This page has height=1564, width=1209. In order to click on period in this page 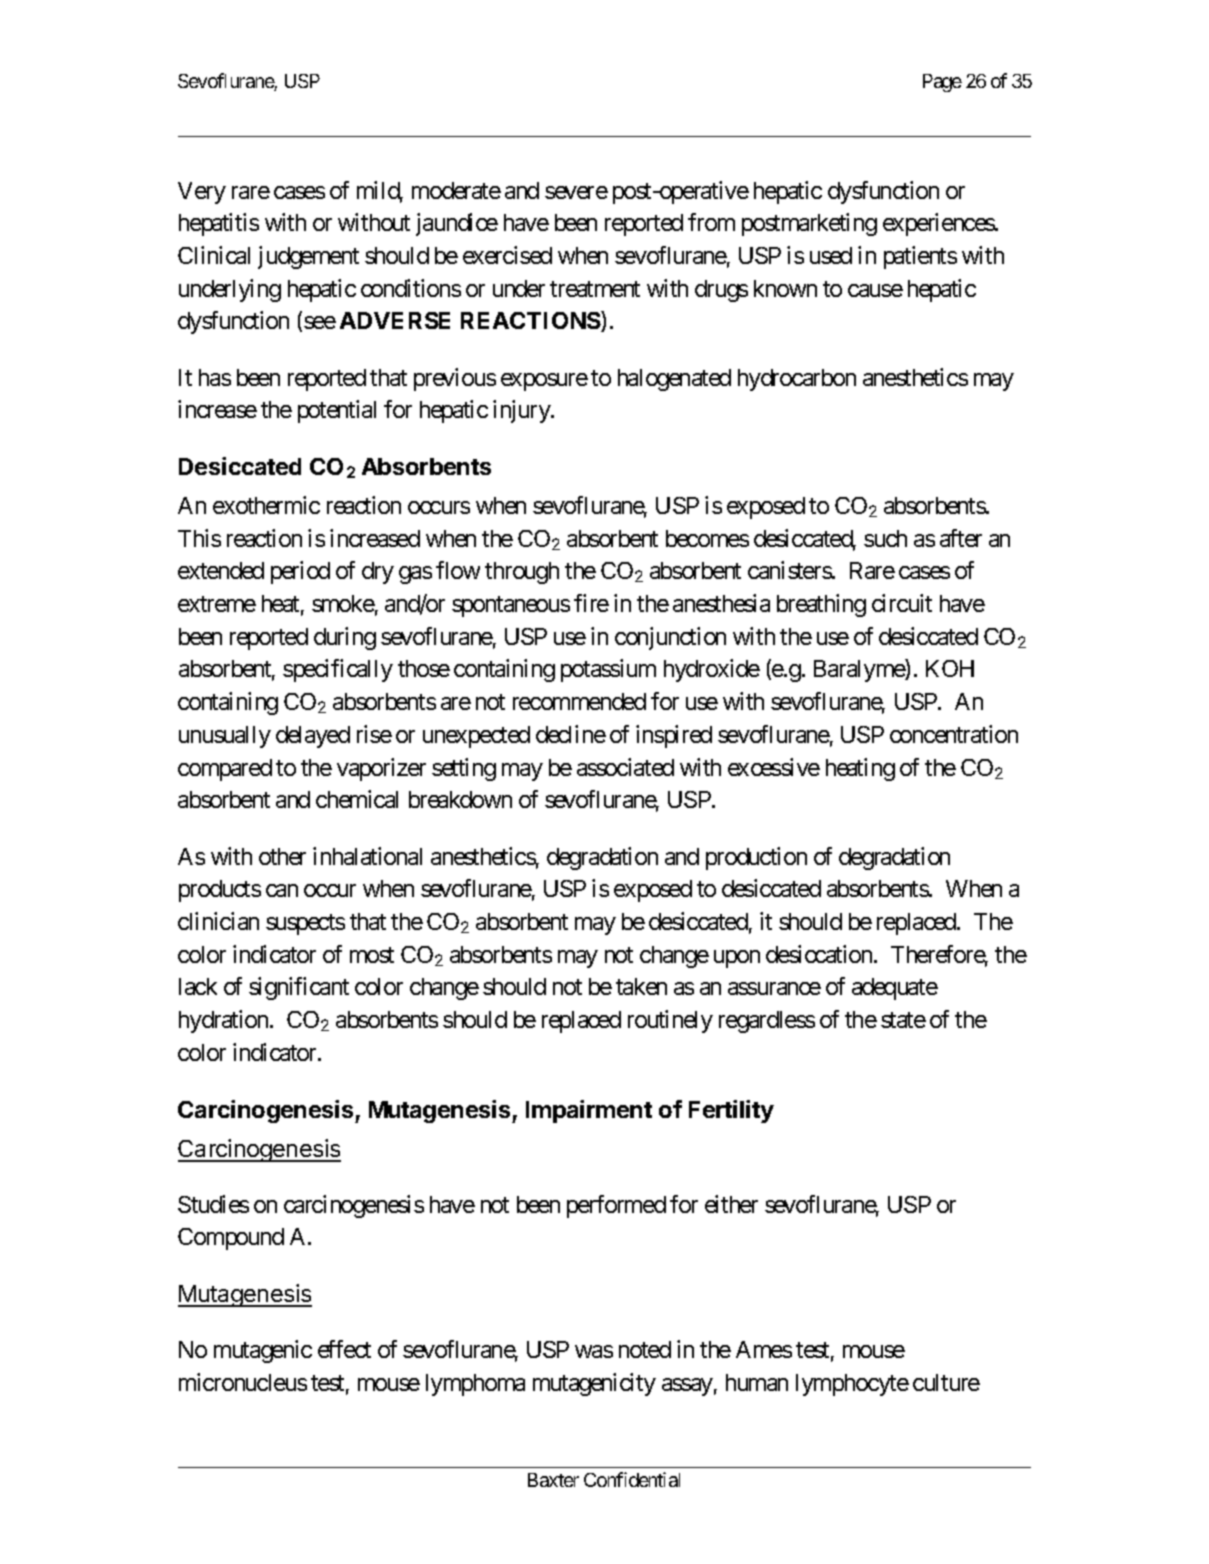, I will do `click(300, 572)`.
